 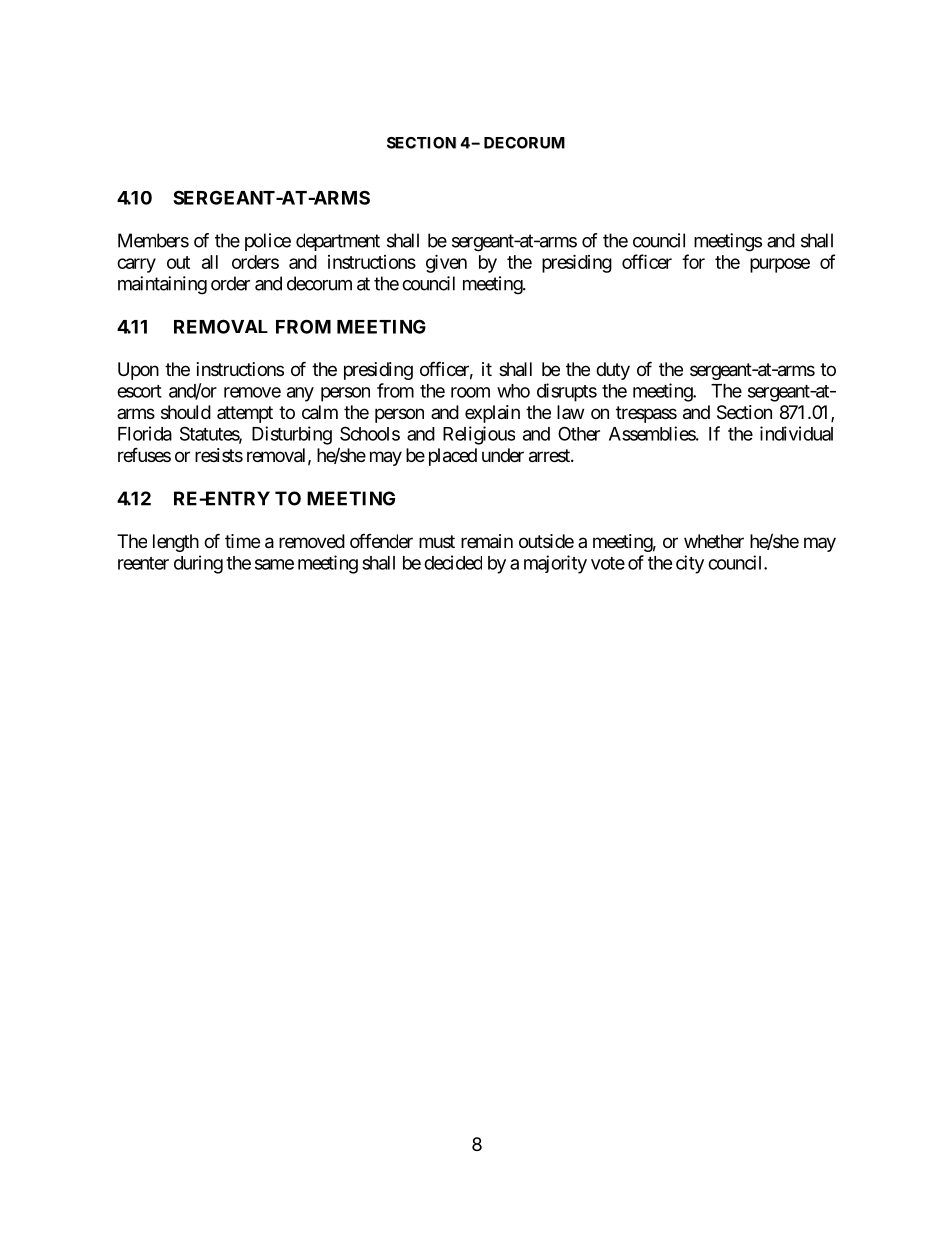 I want to click on police, so click(x=268, y=242).
